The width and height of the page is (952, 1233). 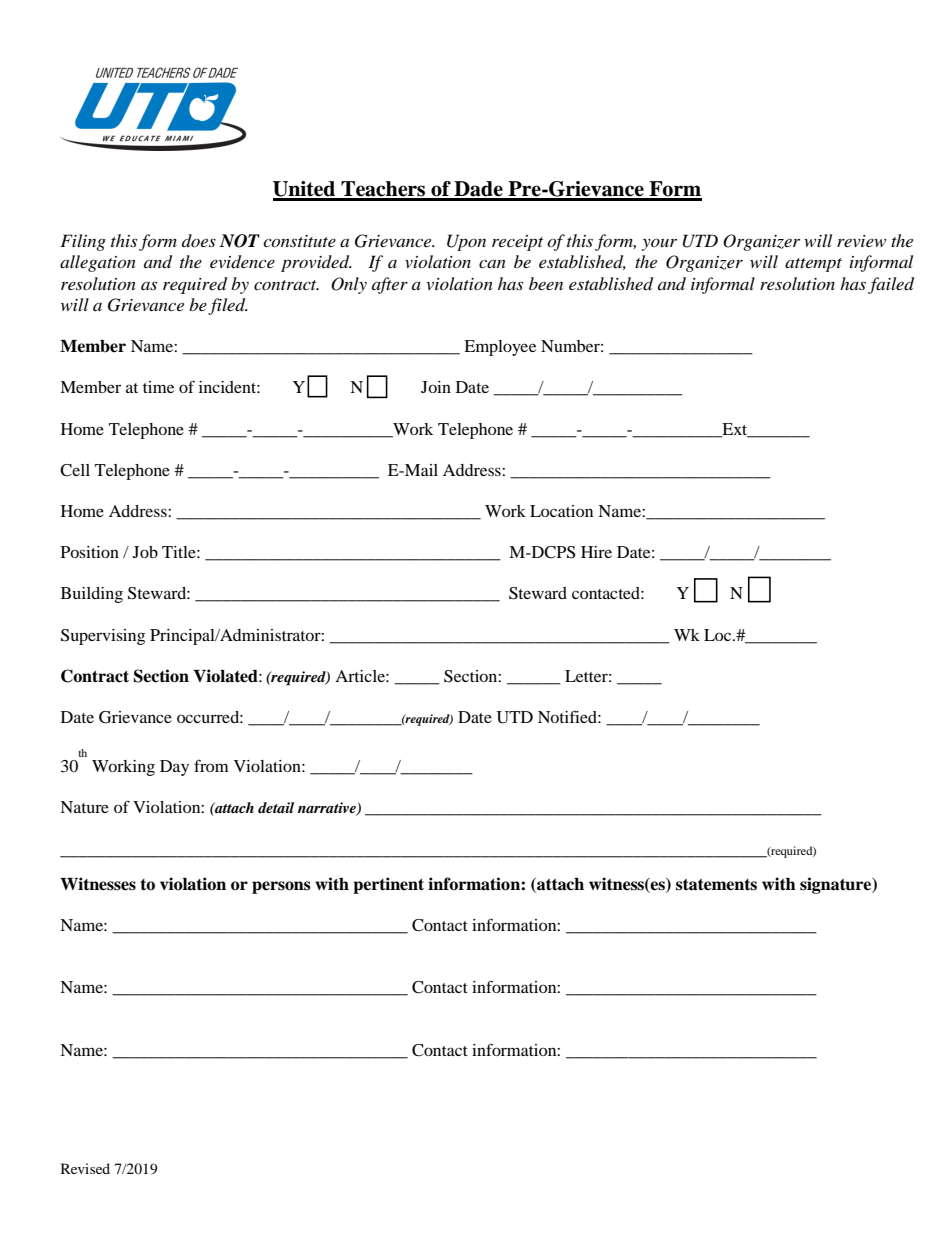 I want to click on Location, so click(x=561, y=511).
